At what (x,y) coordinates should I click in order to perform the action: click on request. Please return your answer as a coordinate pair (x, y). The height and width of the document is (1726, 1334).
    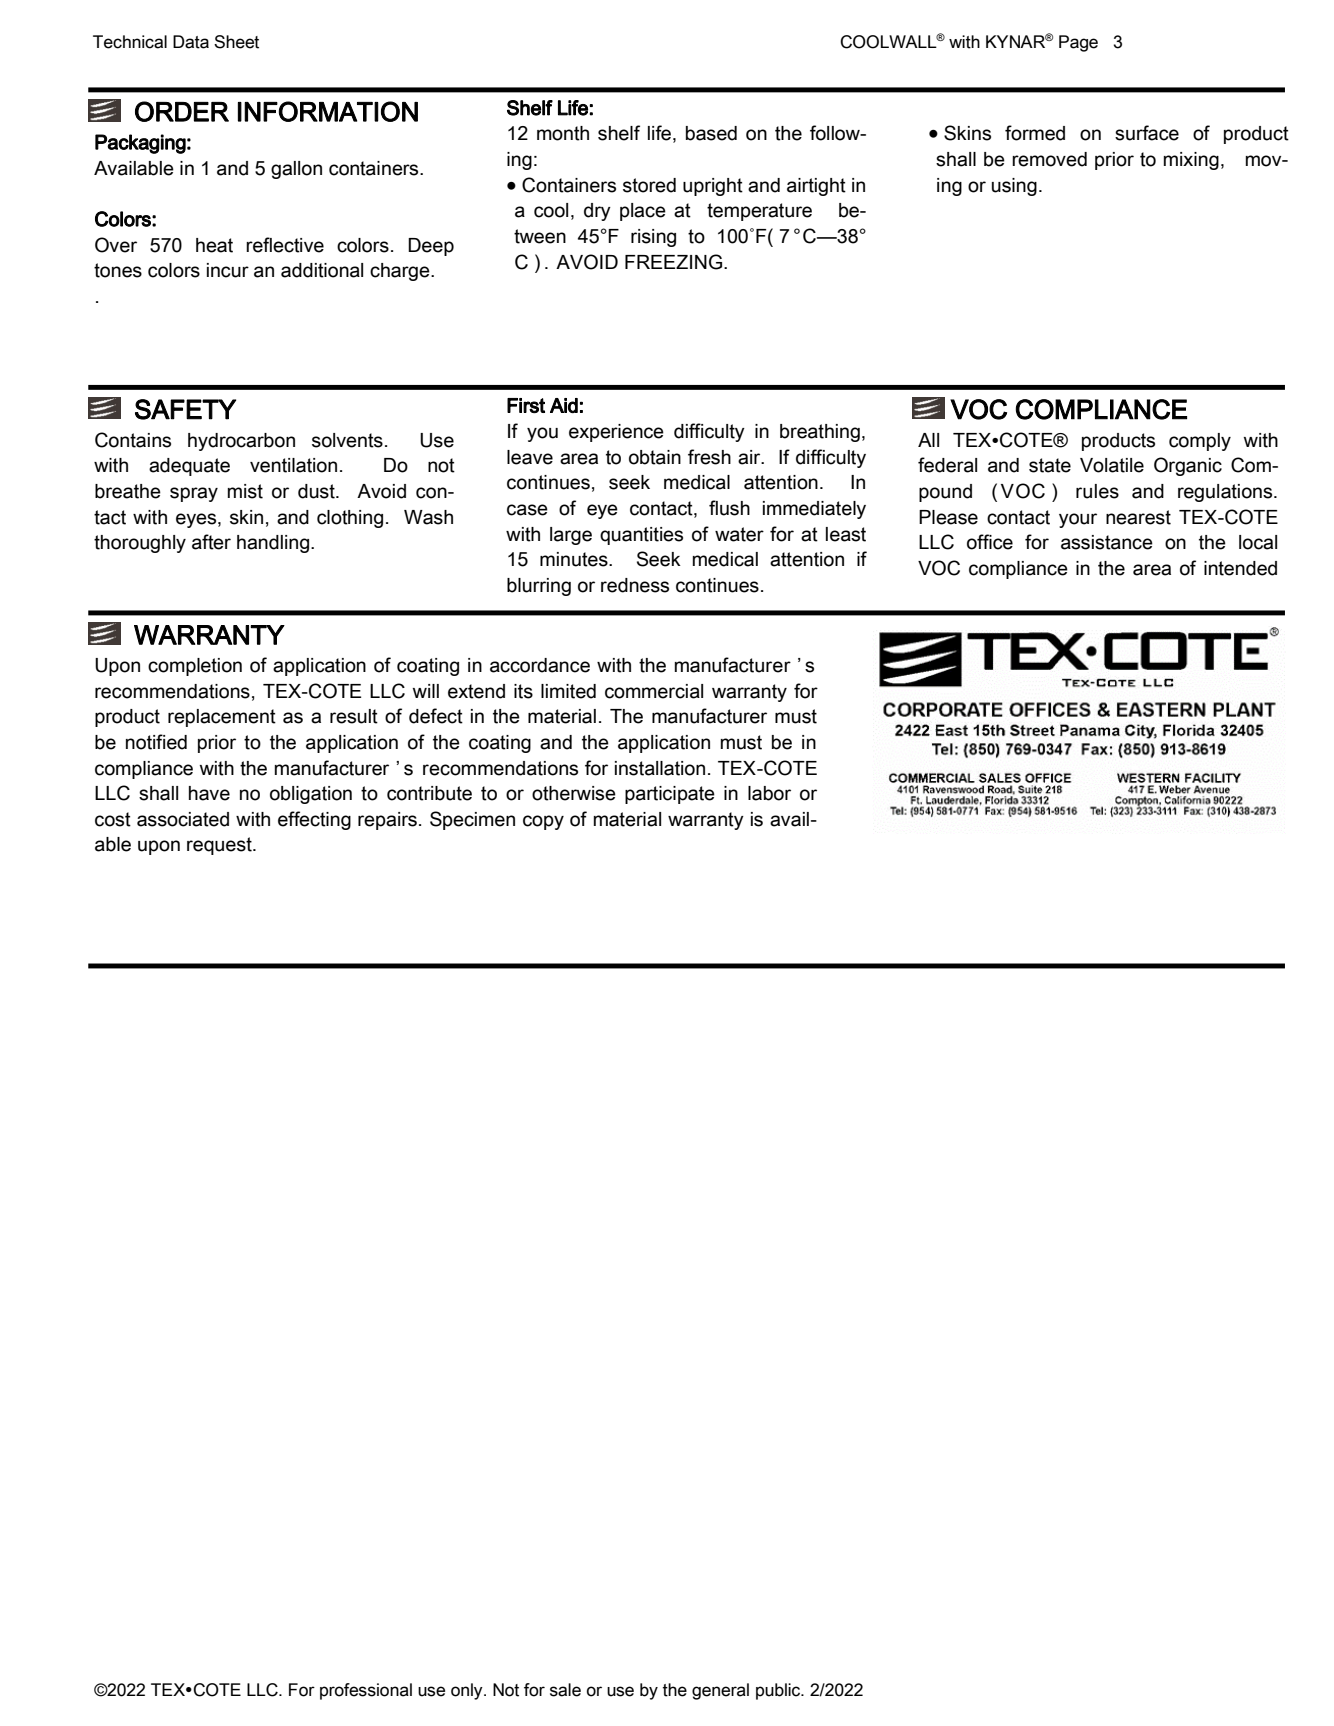
    Looking at the image, I should click on (220, 846).
